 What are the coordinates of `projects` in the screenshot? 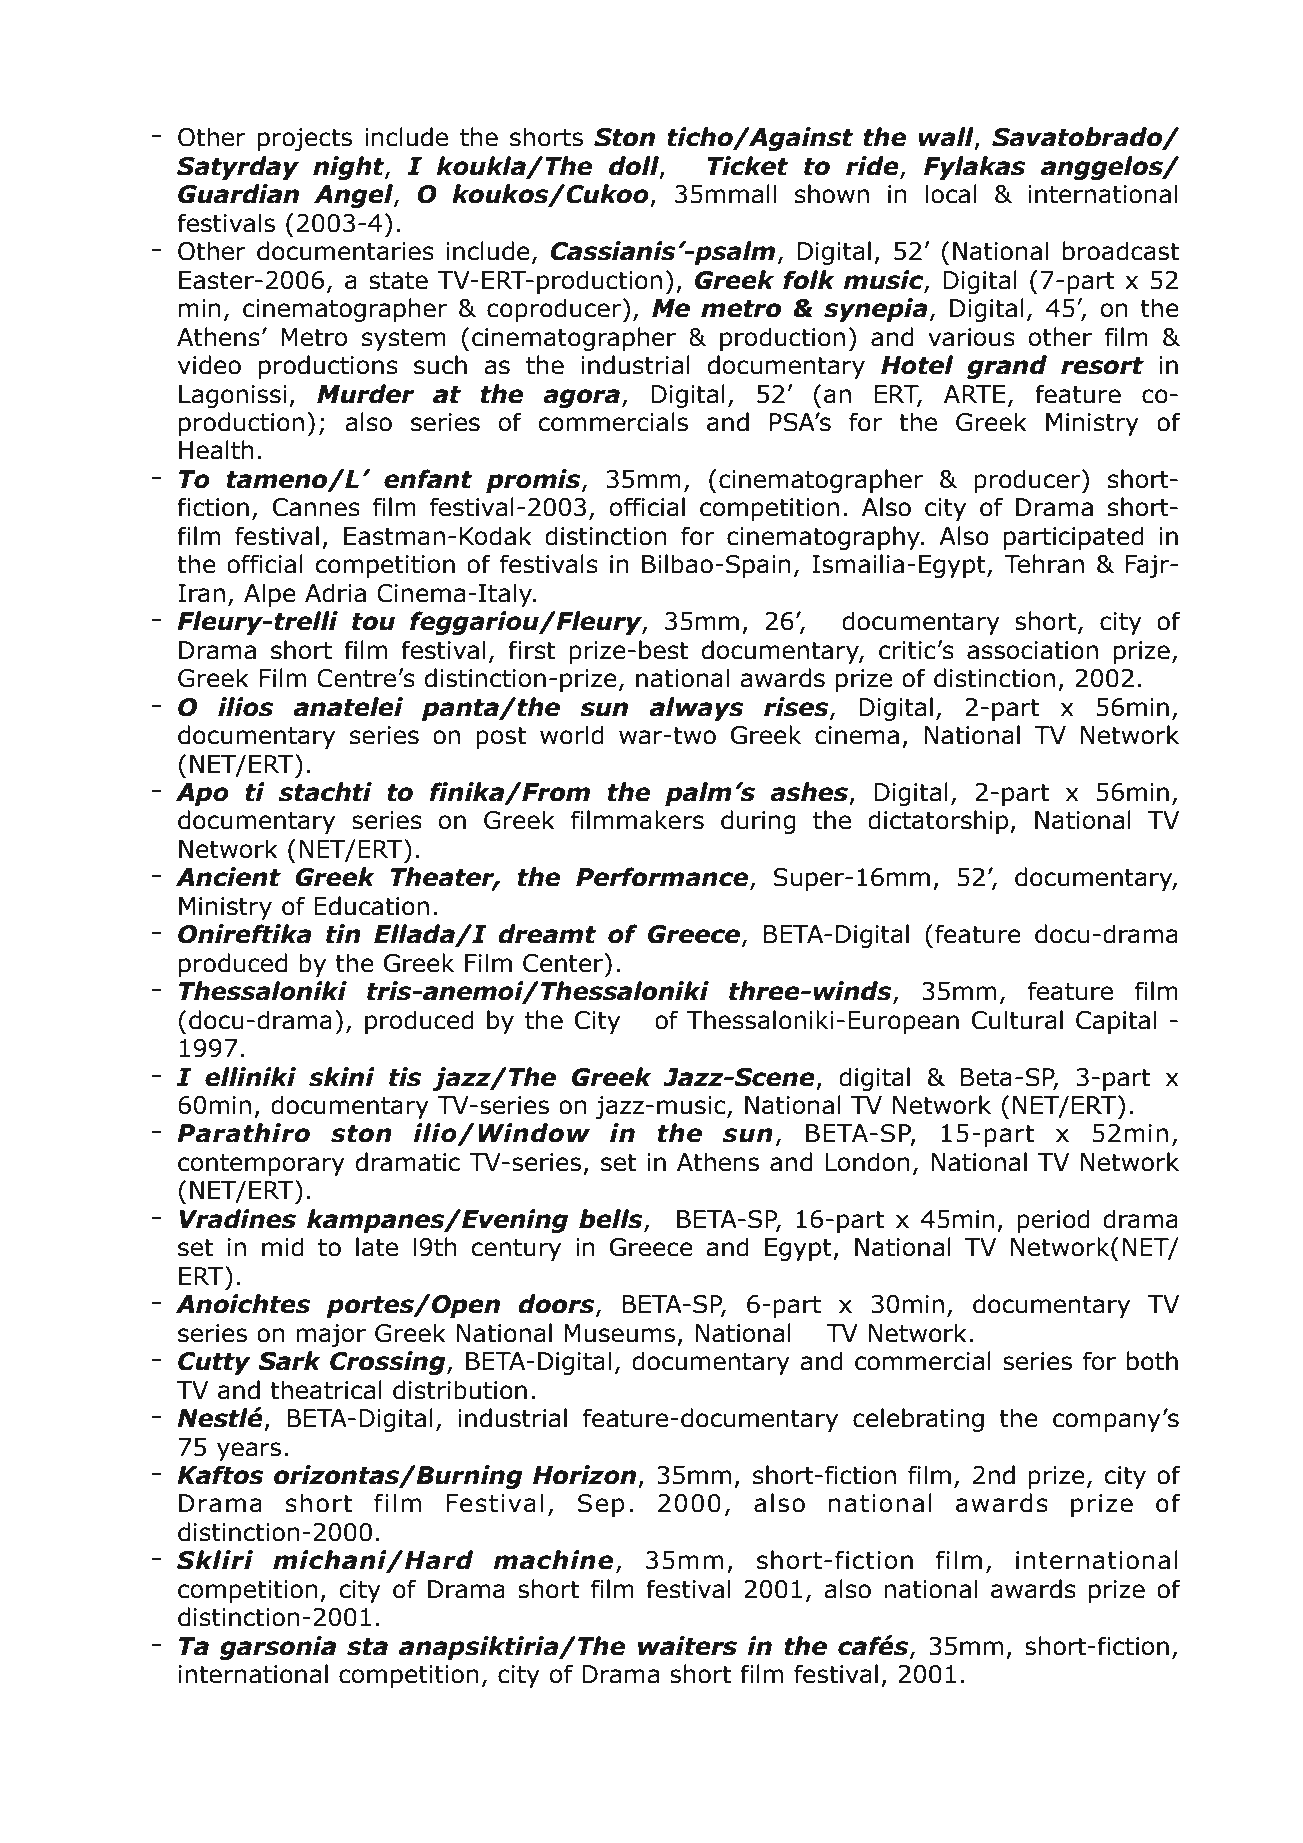 It's located at (305, 139).
